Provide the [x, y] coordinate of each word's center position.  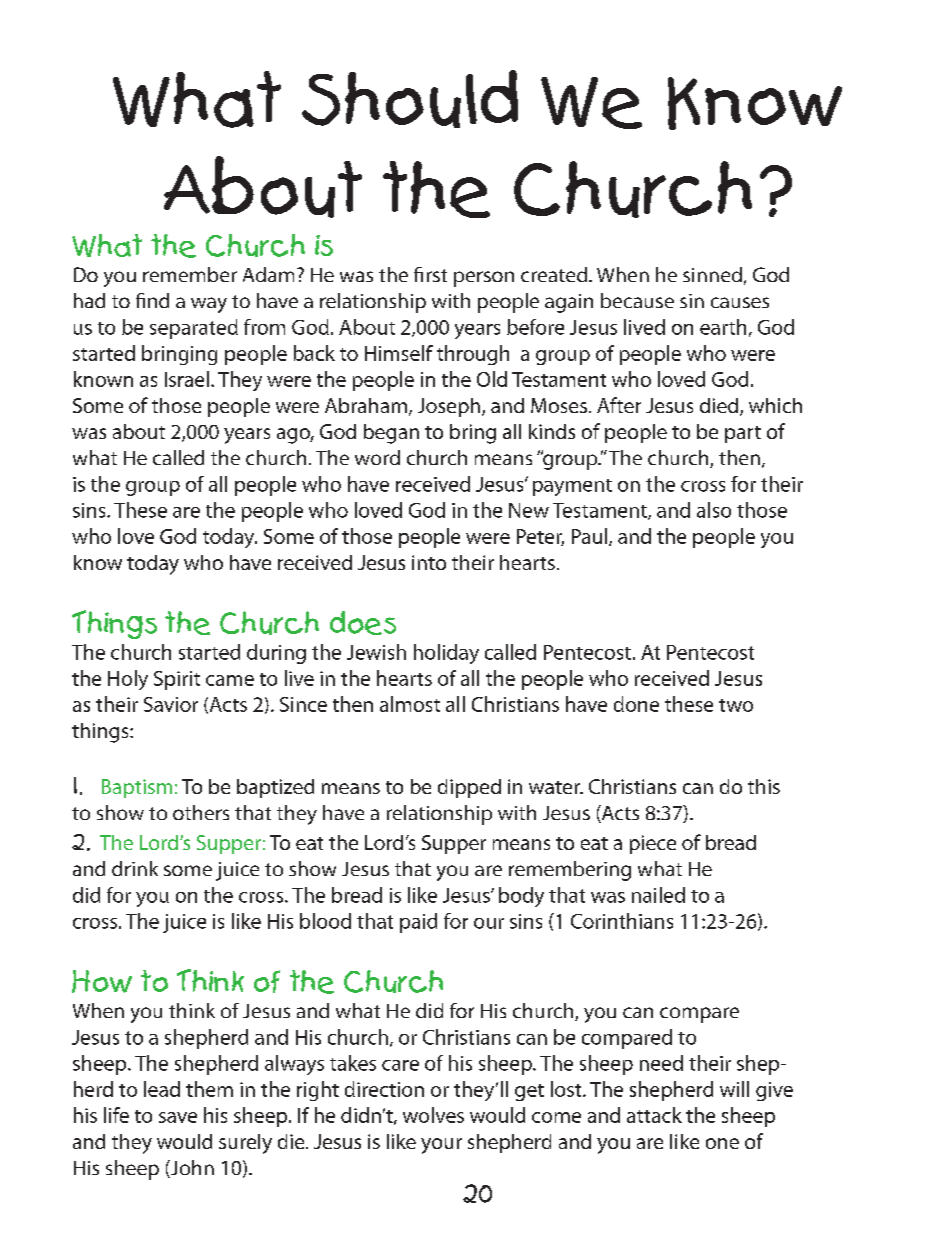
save [178, 1117]
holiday [446, 654]
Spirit [177, 680]
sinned [712, 274]
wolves [433, 1115]
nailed [658, 895]
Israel [187, 379]
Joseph [449, 407]
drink [135, 868]
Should [410, 99]
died [720, 407]
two [736, 705]
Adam [268, 274]
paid [418, 923]
